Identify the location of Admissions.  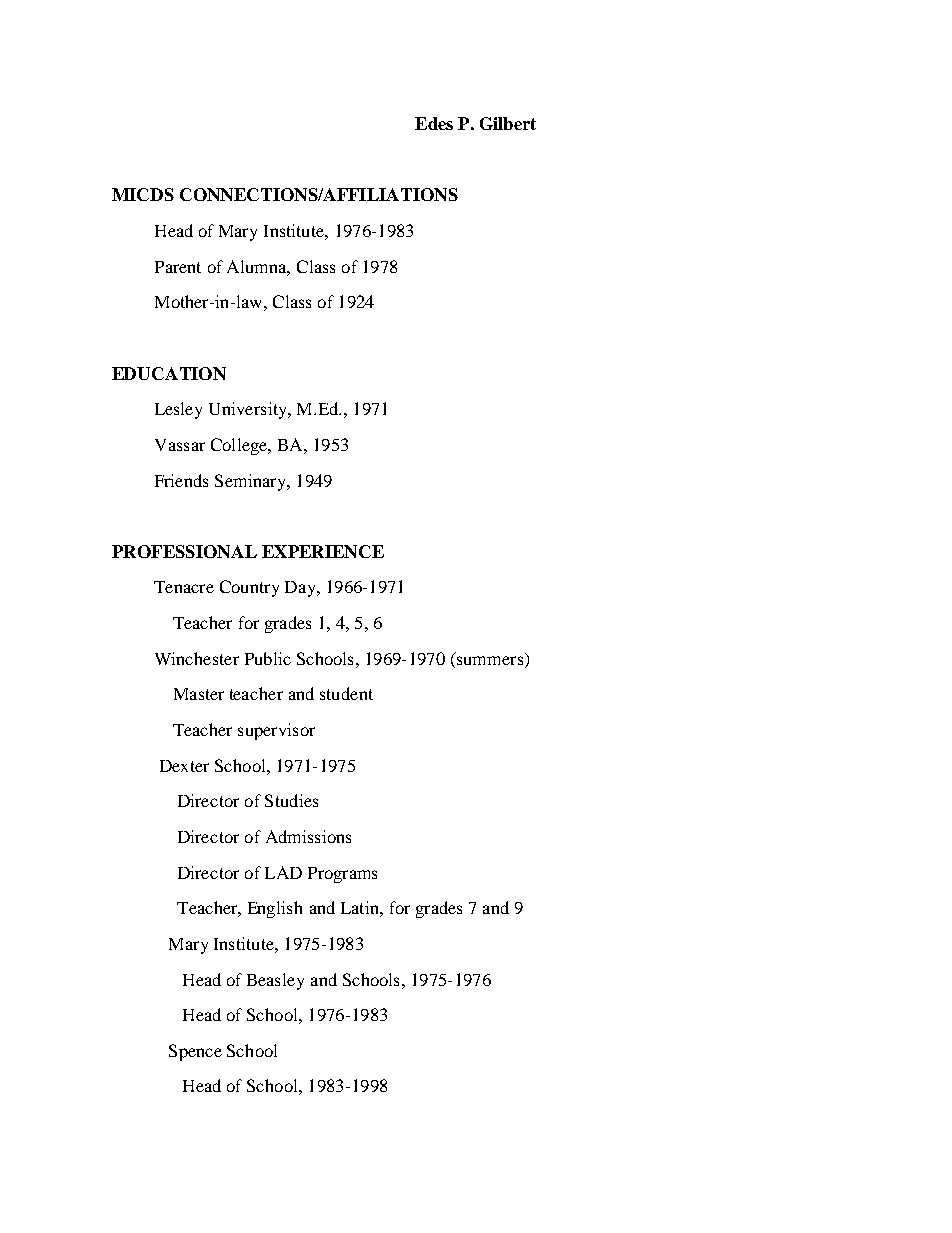
(308, 836).
